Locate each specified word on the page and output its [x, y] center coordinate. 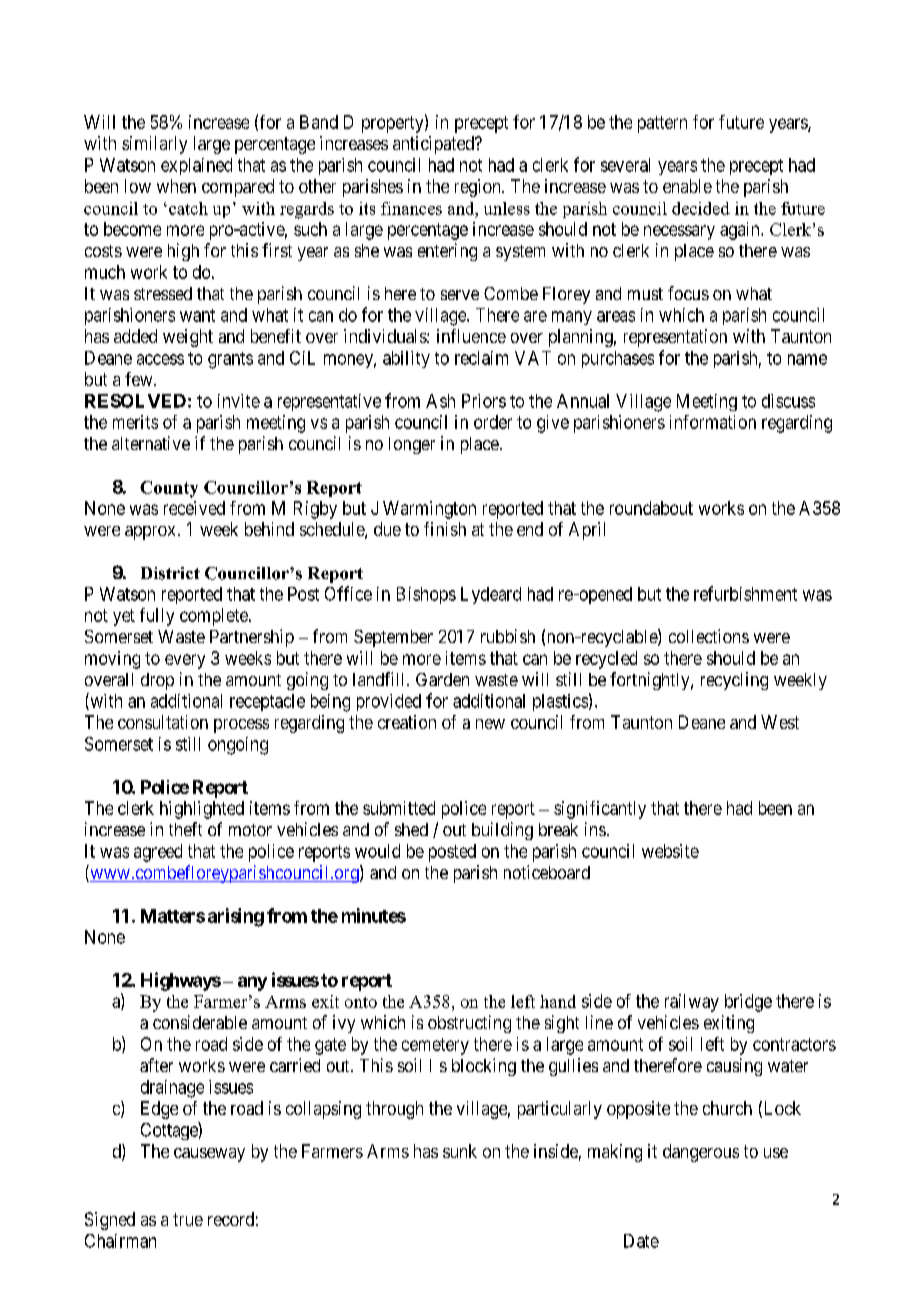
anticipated [434, 145]
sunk [460, 1151]
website [670, 851]
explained [196, 166]
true [188, 1219]
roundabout [651, 508]
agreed [158, 853]
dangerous [701, 1153]
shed [411, 829]
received [194, 508]
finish [445, 529]
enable [687, 186]
